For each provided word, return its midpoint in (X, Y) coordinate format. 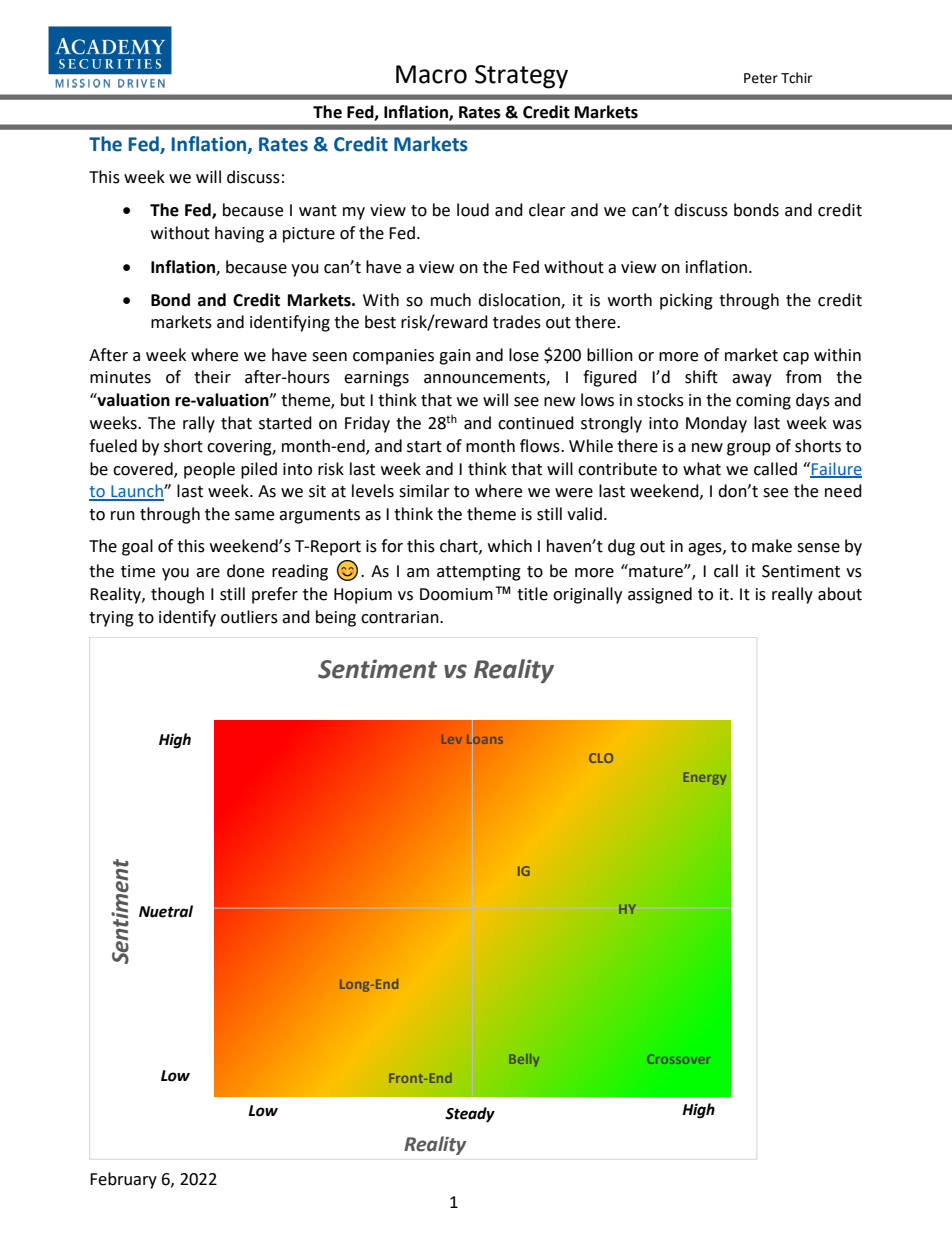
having (239, 234)
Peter (761, 78)
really (792, 595)
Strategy (521, 77)
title (532, 594)
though (177, 595)
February (123, 1180)
